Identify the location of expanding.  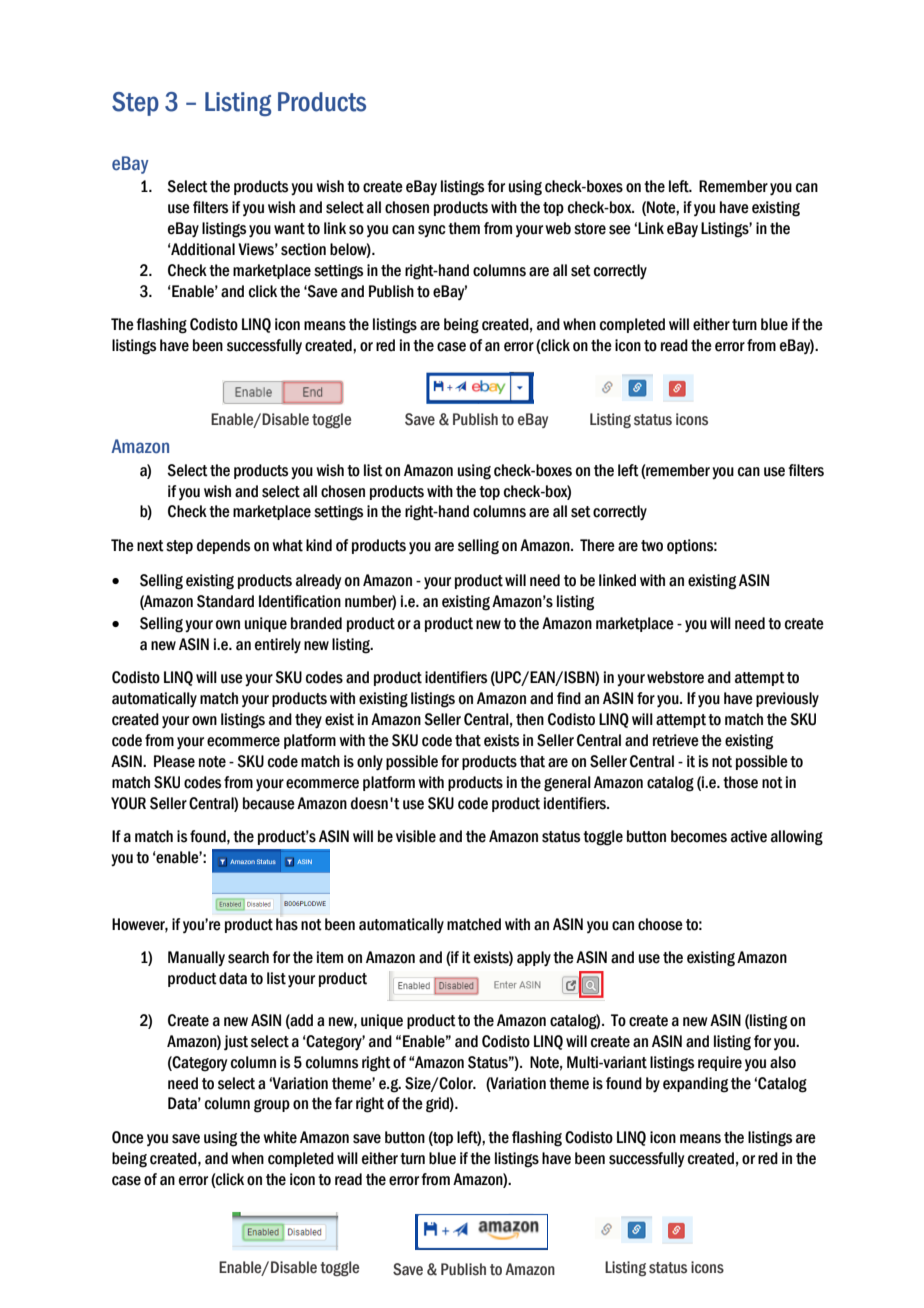
(695, 1085).
